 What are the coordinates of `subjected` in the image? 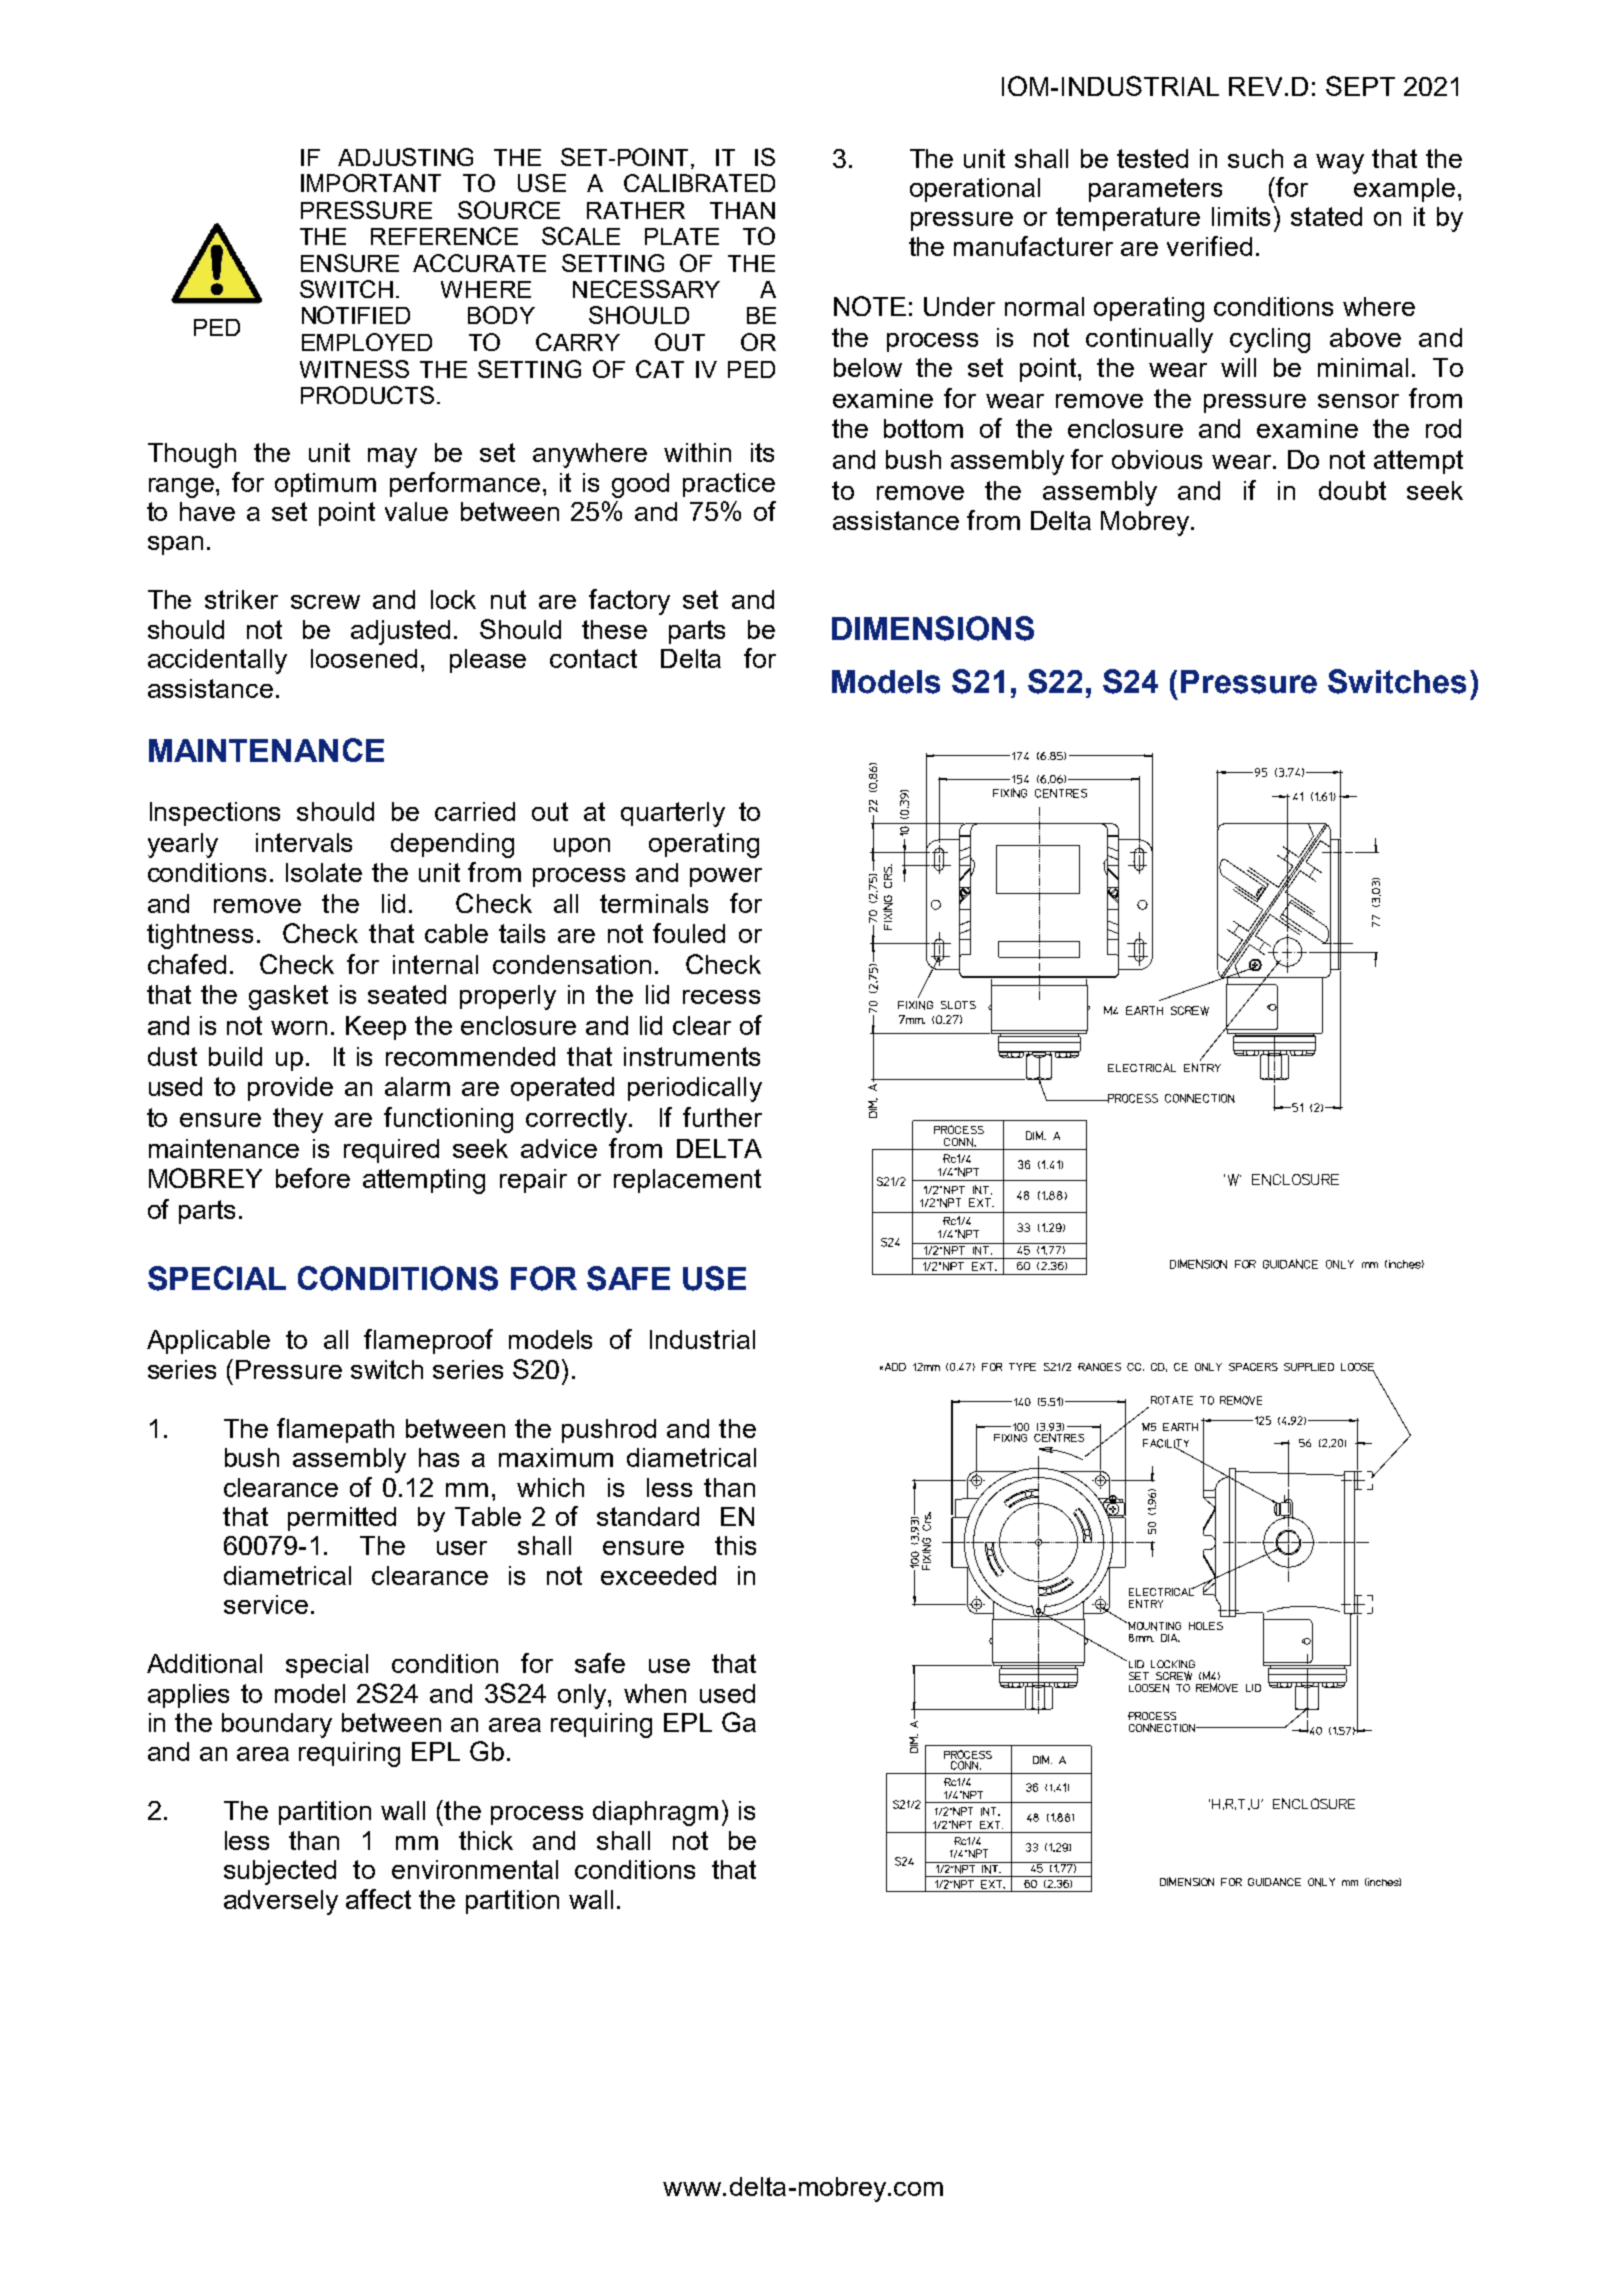 It's located at (280, 1872).
